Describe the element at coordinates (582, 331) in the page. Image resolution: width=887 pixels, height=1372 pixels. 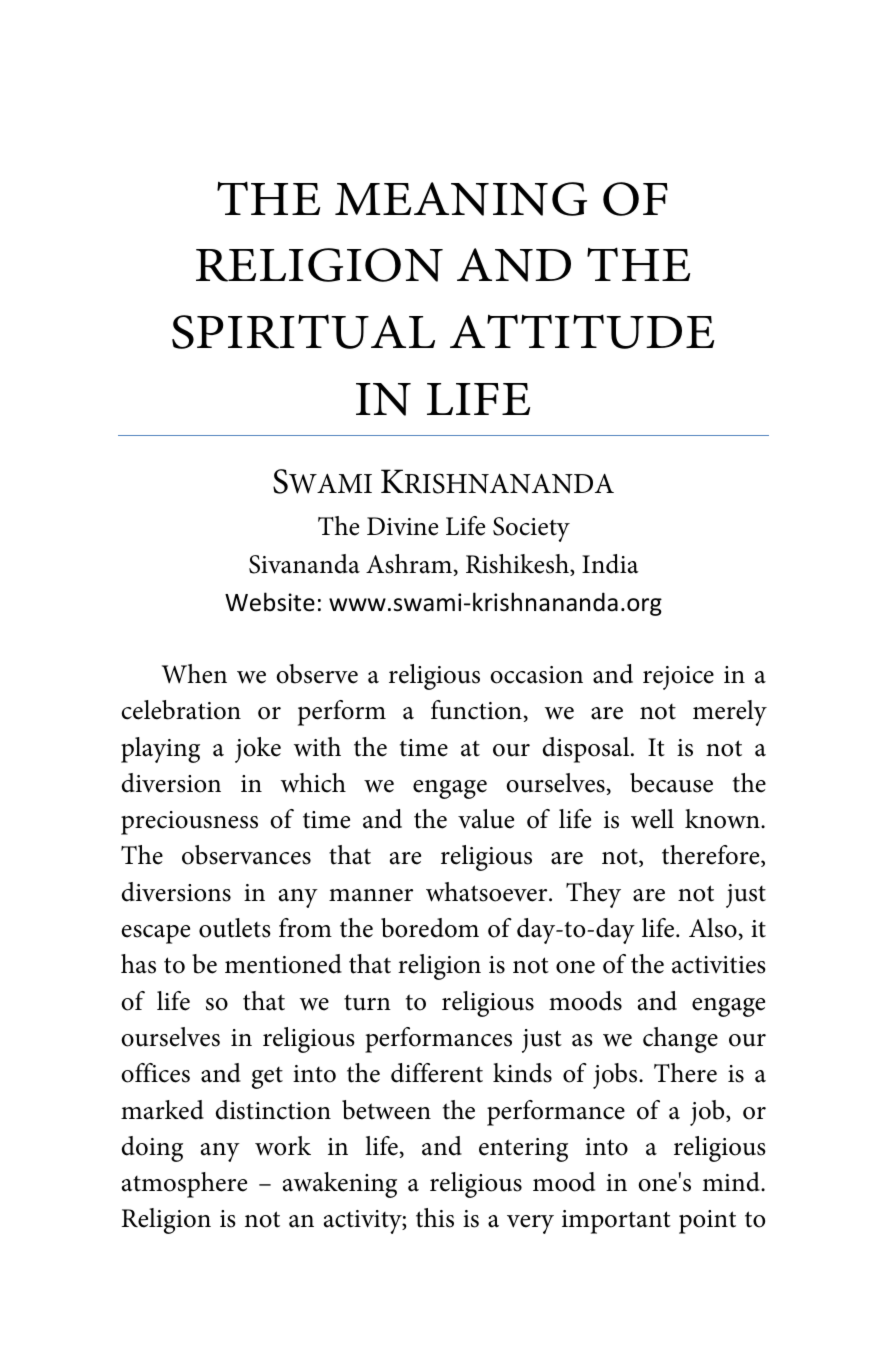
I see `ATTITUDE` at that location.
